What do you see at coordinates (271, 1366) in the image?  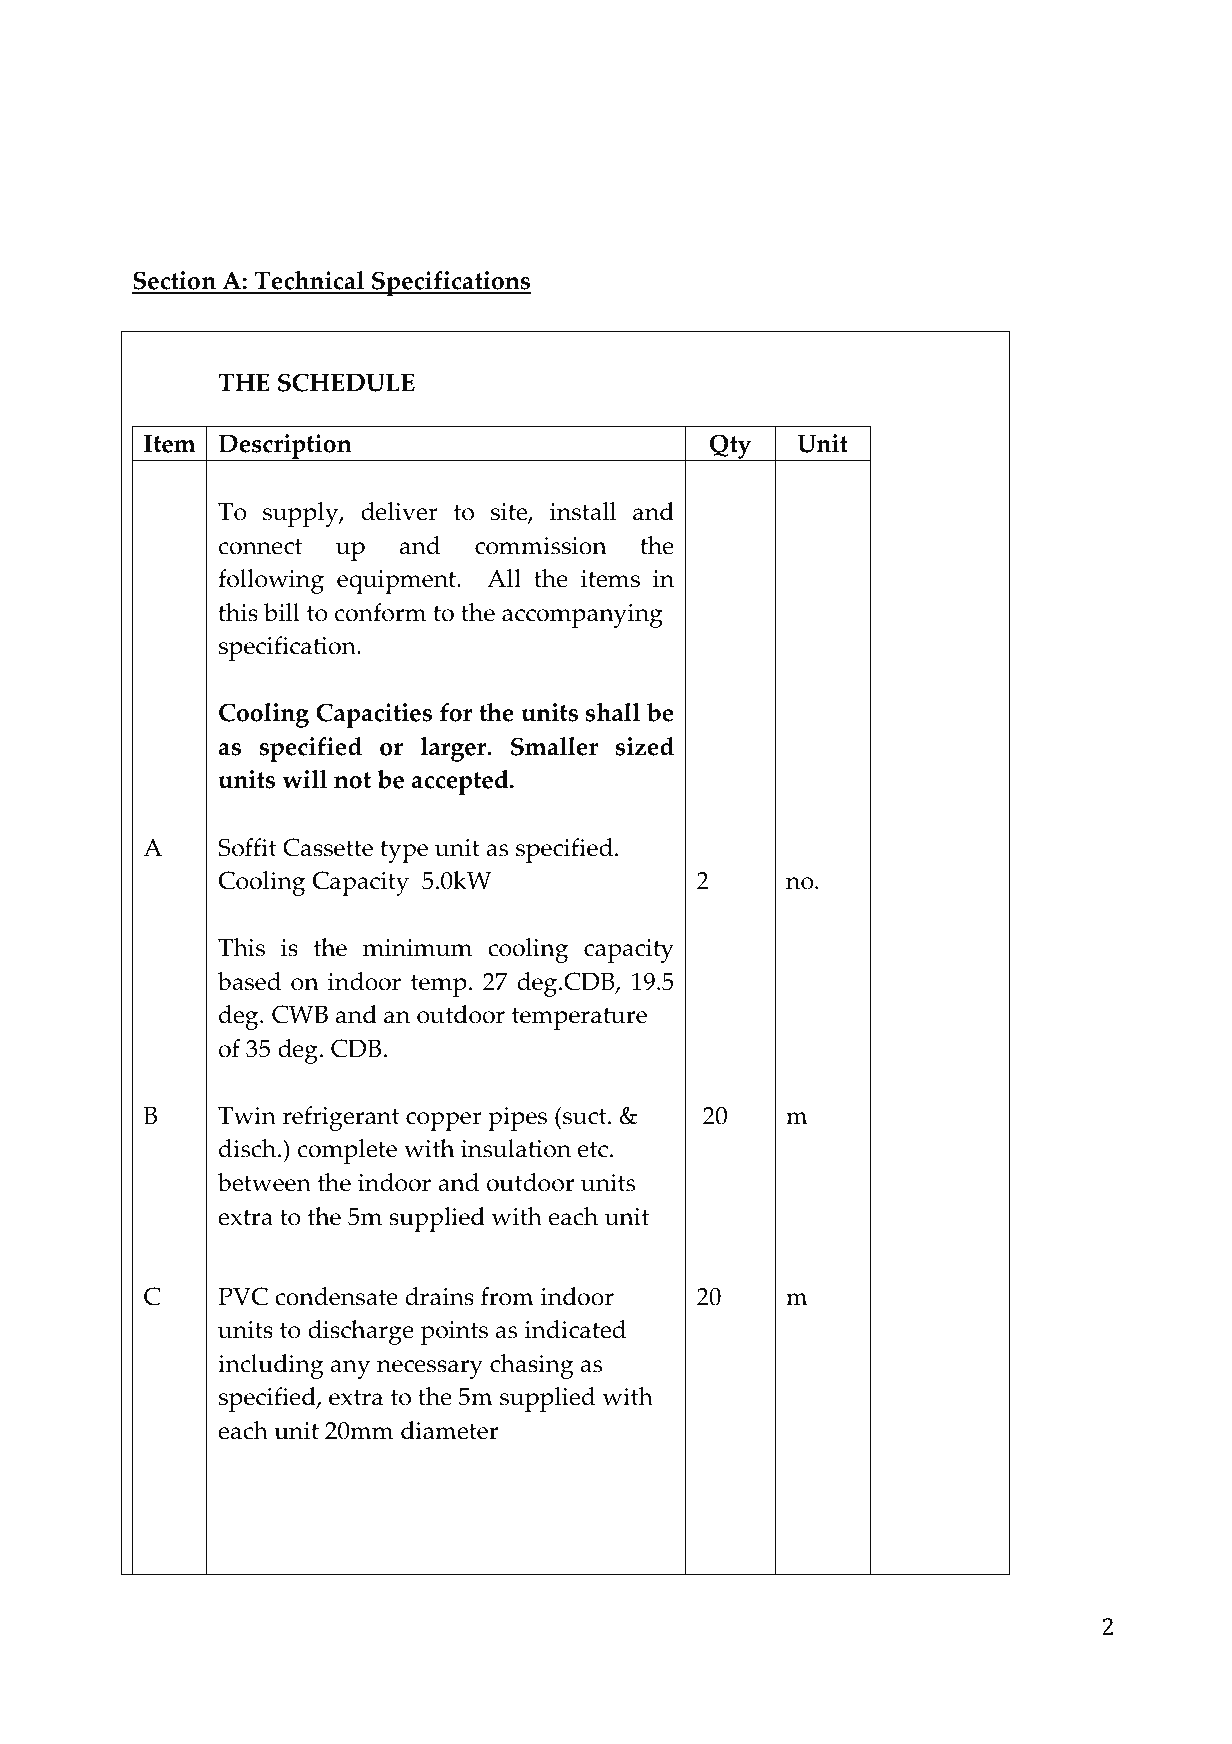 I see `including` at bounding box center [271, 1366].
